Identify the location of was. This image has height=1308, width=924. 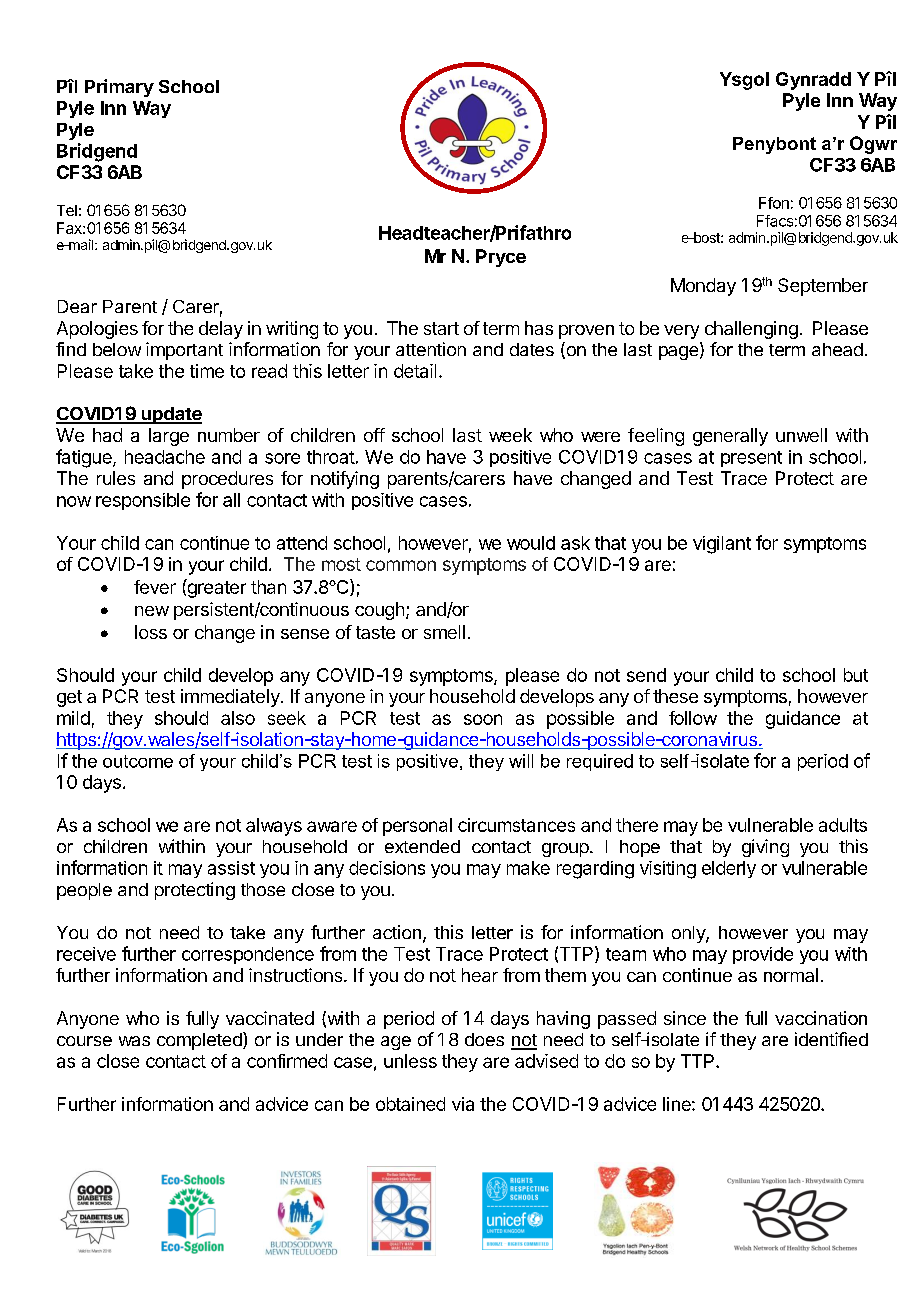
(134, 1041).
